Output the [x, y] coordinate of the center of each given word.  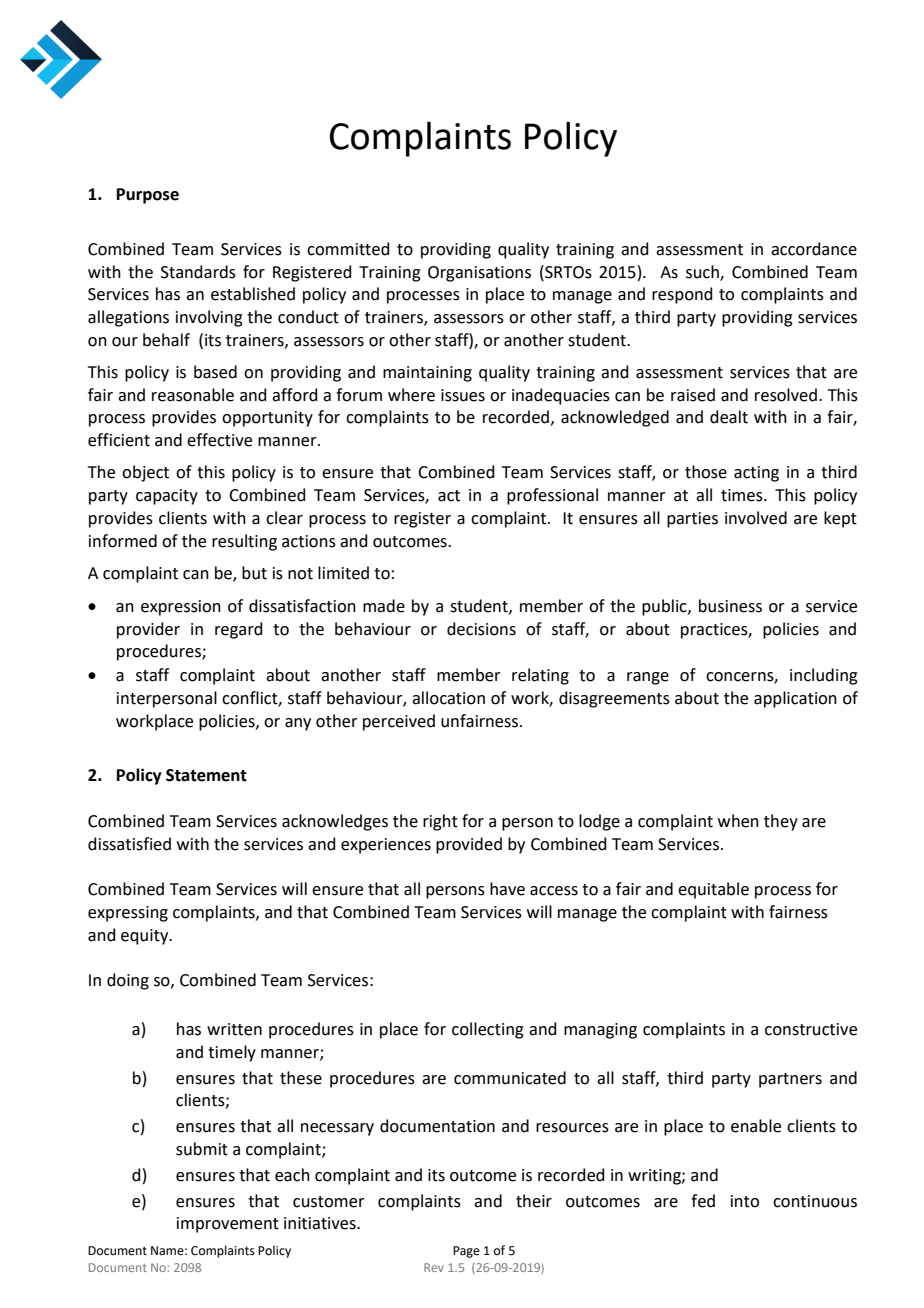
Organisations [479, 274]
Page [466, 1252]
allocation [448, 698]
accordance [814, 249]
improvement [228, 1225]
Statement [206, 775]
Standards [198, 272]
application [795, 699]
